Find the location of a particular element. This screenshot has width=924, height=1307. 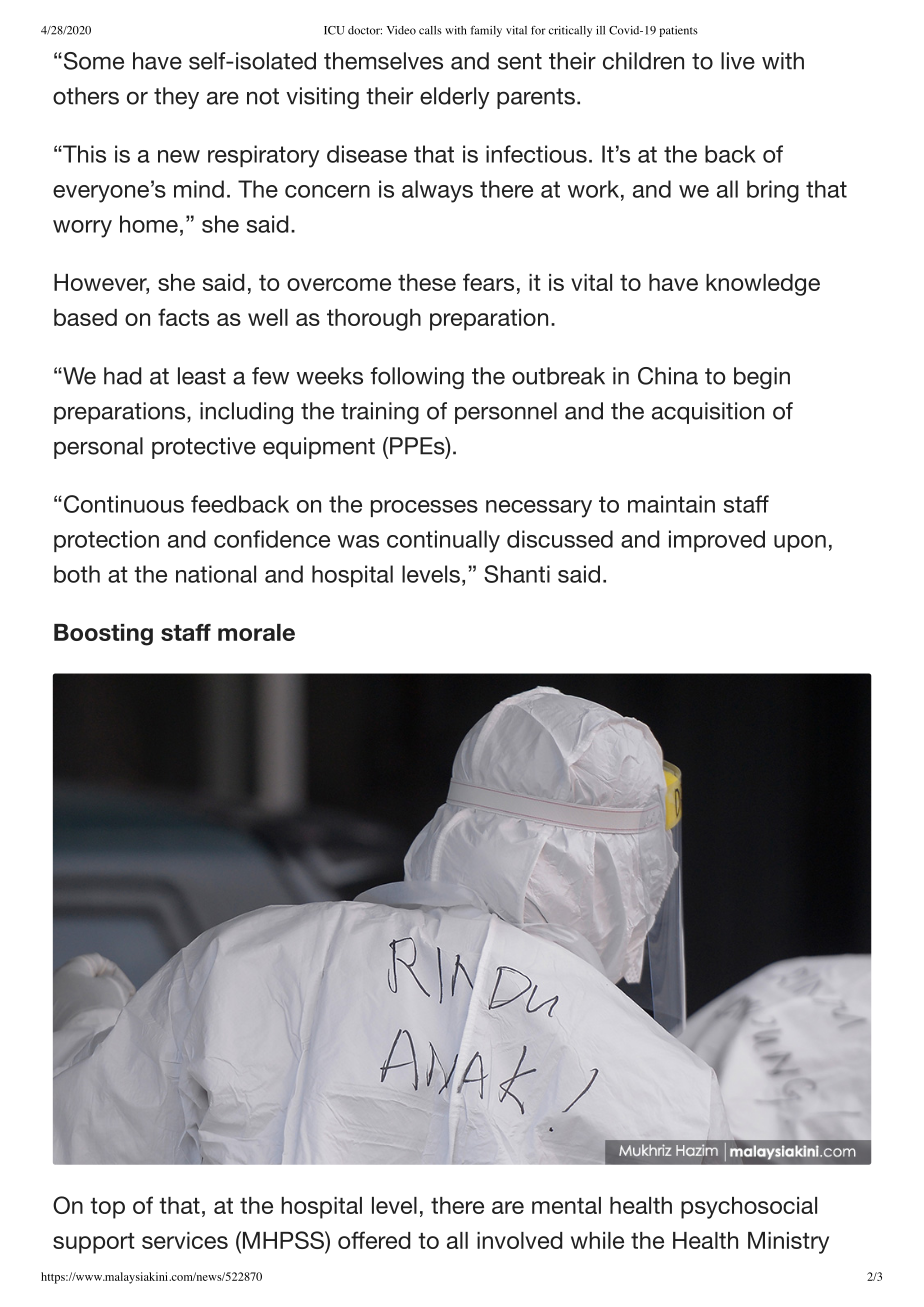

they is located at coordinates (176, 98).
